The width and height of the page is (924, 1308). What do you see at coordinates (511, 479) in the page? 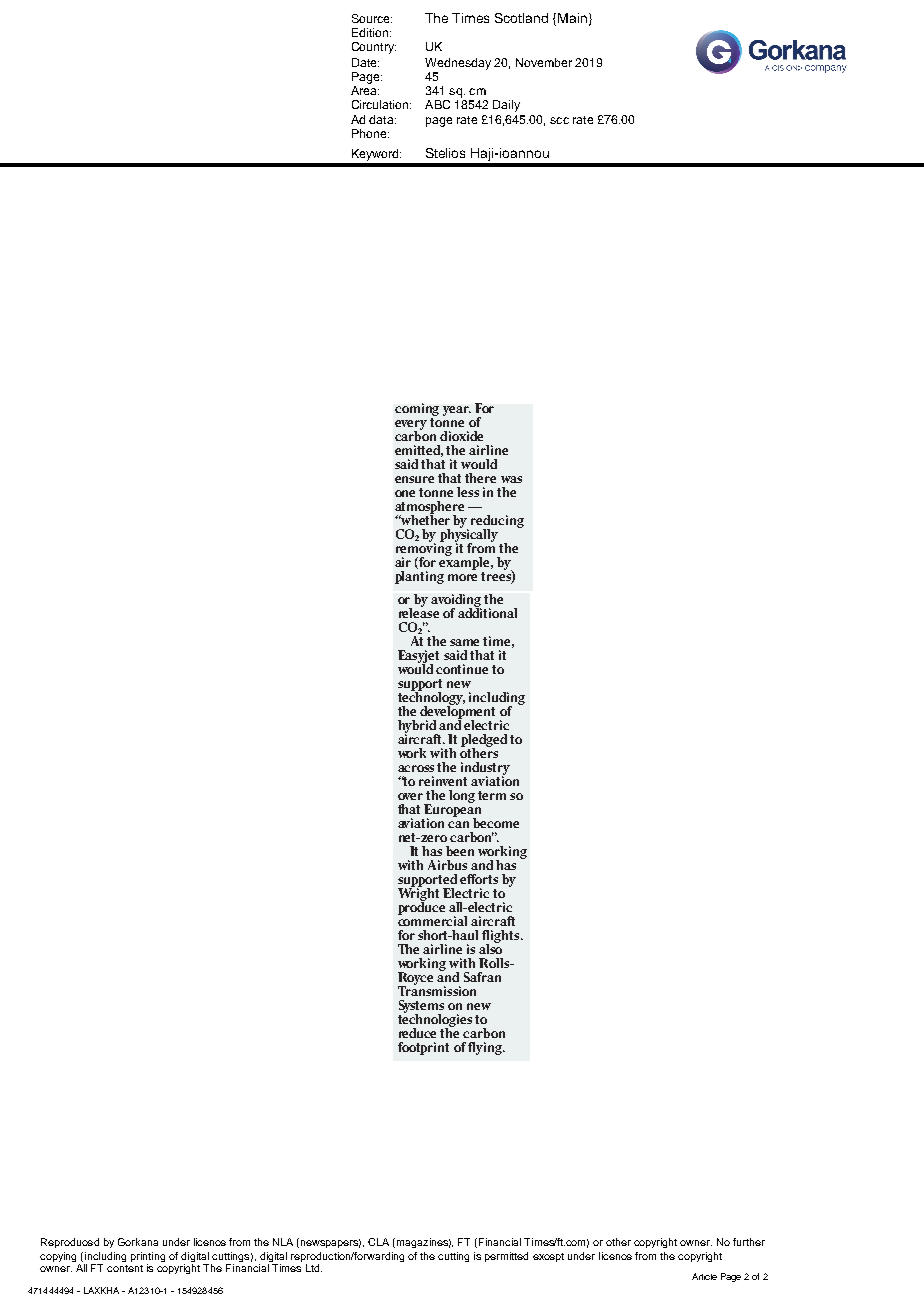
I see `was` at bounding box center [511, 479].
